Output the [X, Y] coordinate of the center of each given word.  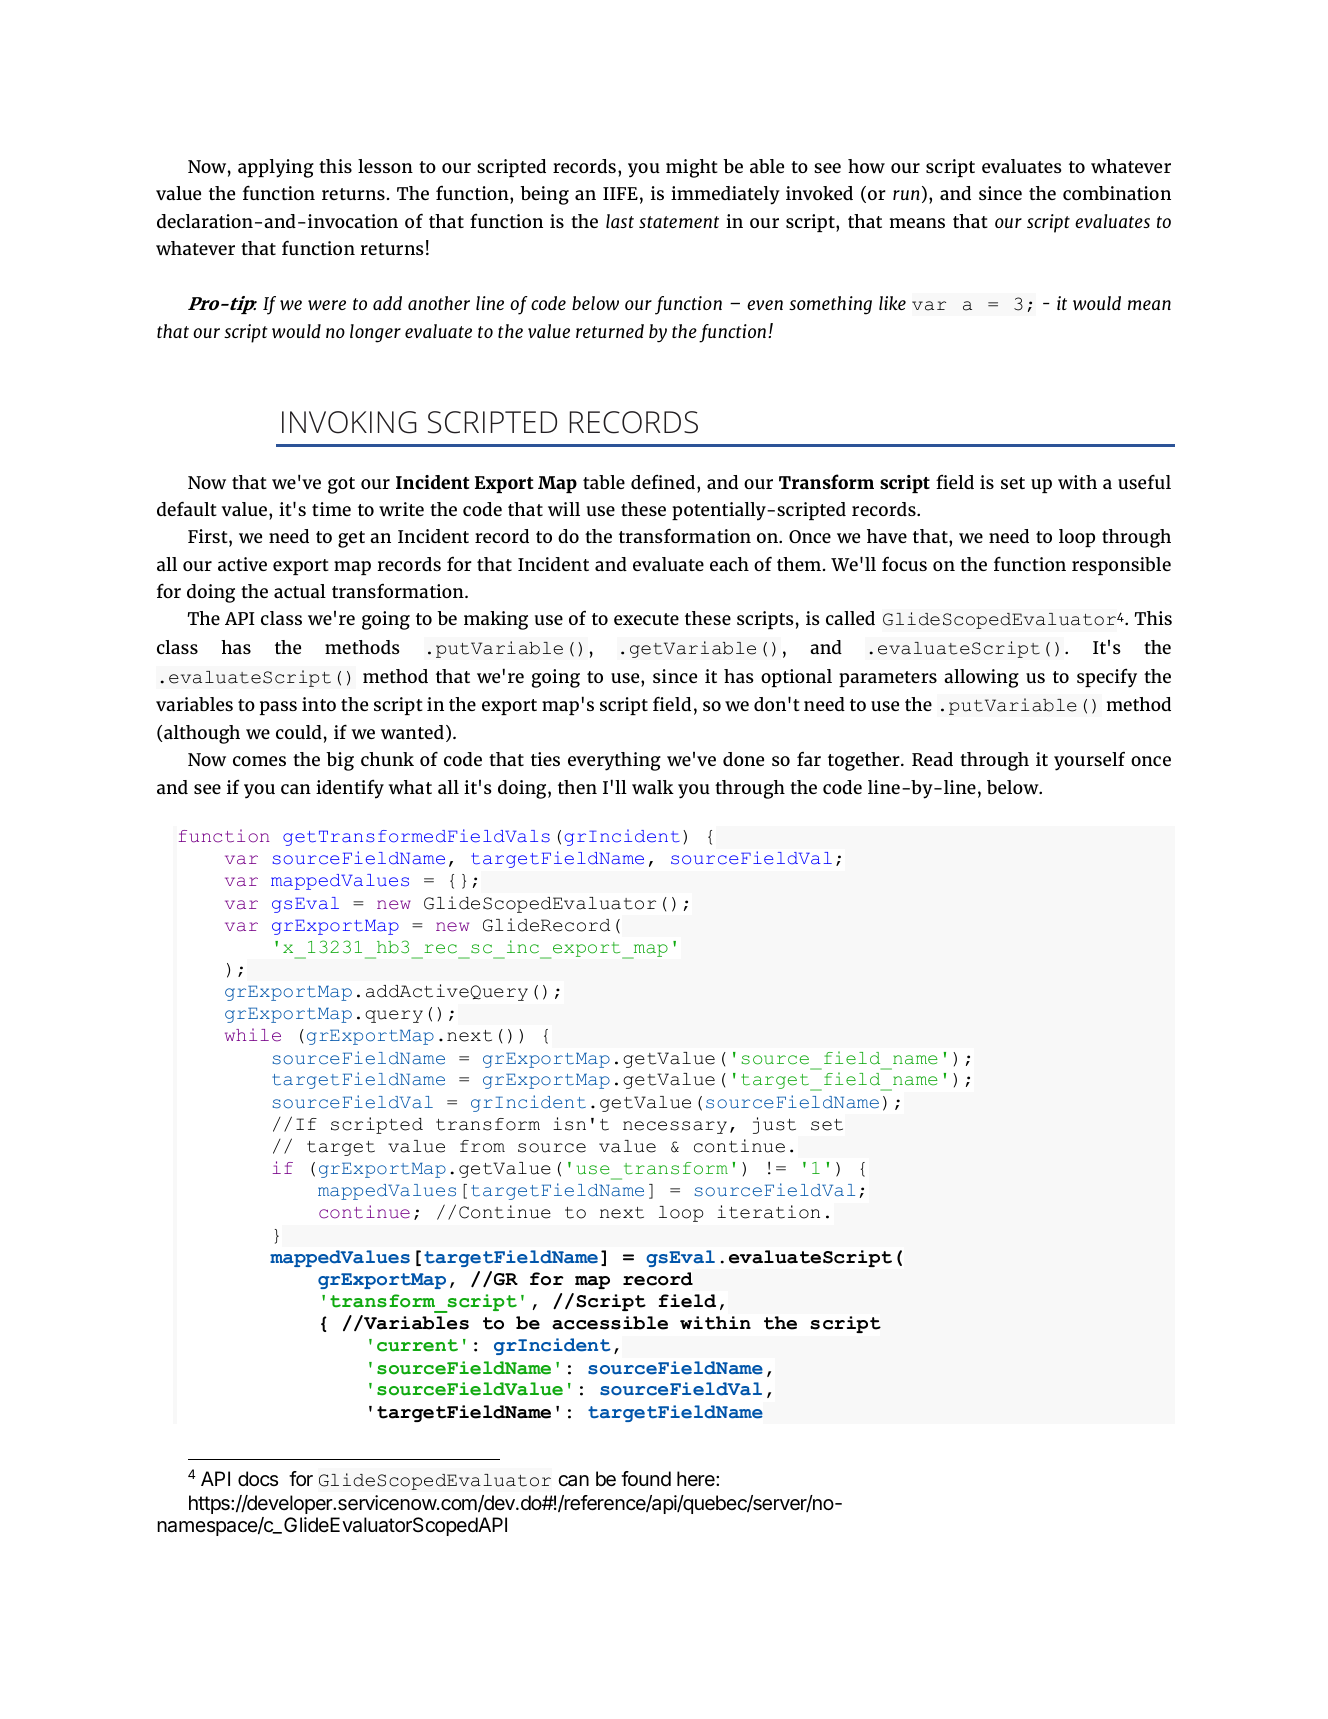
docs [258, 1478]
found [646, 1478]
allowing [981, 678]
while [253, 1035]
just [774, 1125]
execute [646, 619]
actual [300, 591]
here [697, 1478]
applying [276, 168]
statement [679, 222]
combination [1117, 193]
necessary [675, 1127]
